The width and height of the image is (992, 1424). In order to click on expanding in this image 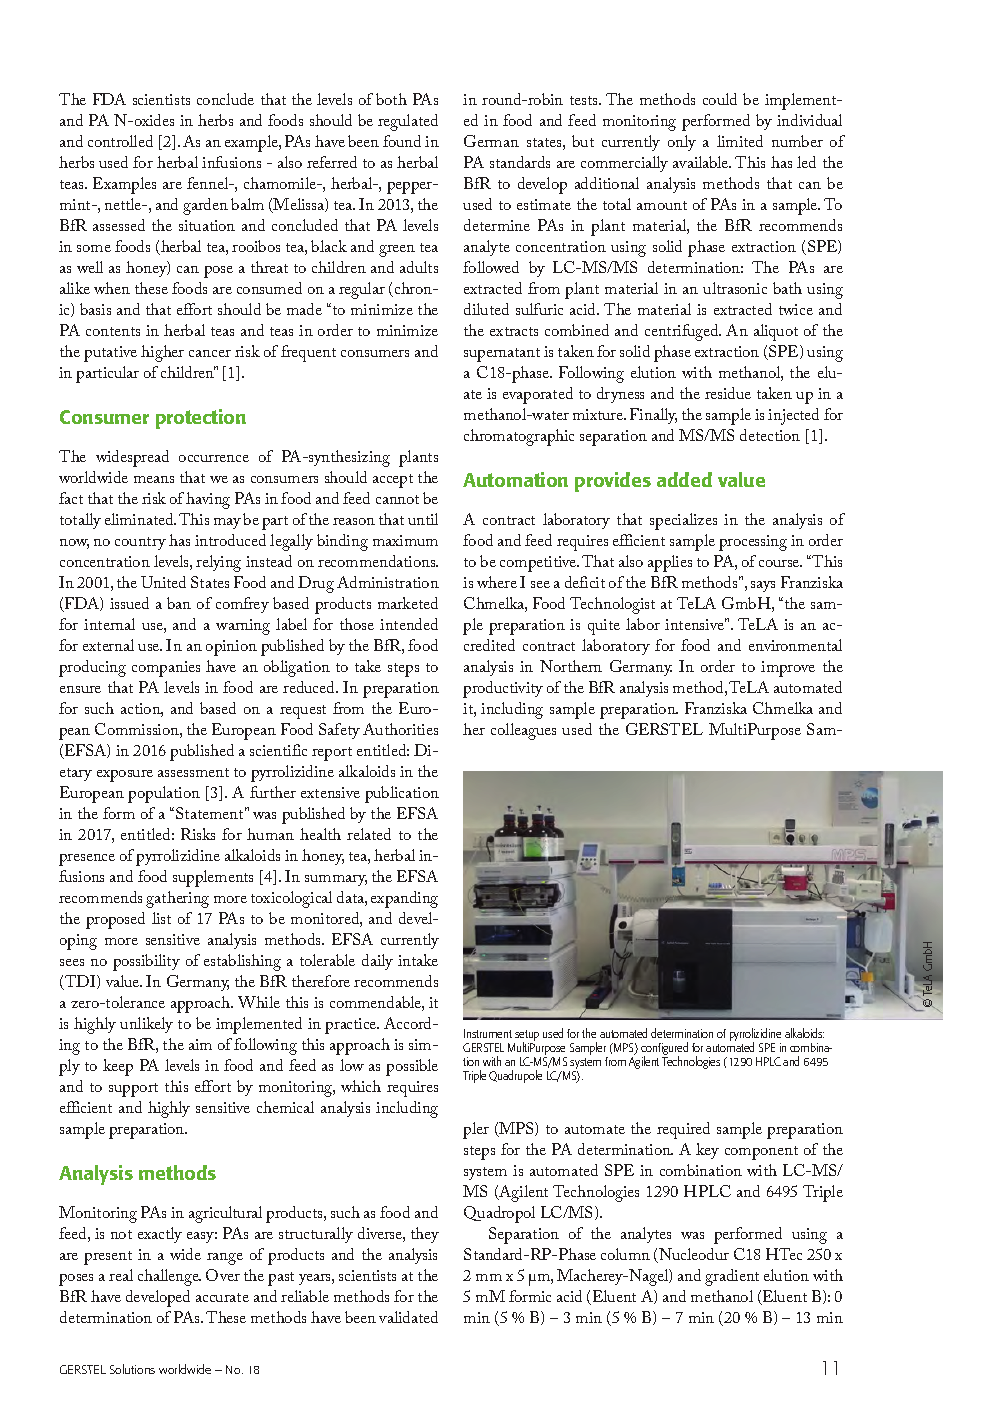, I will do `click(404, 899)`.
